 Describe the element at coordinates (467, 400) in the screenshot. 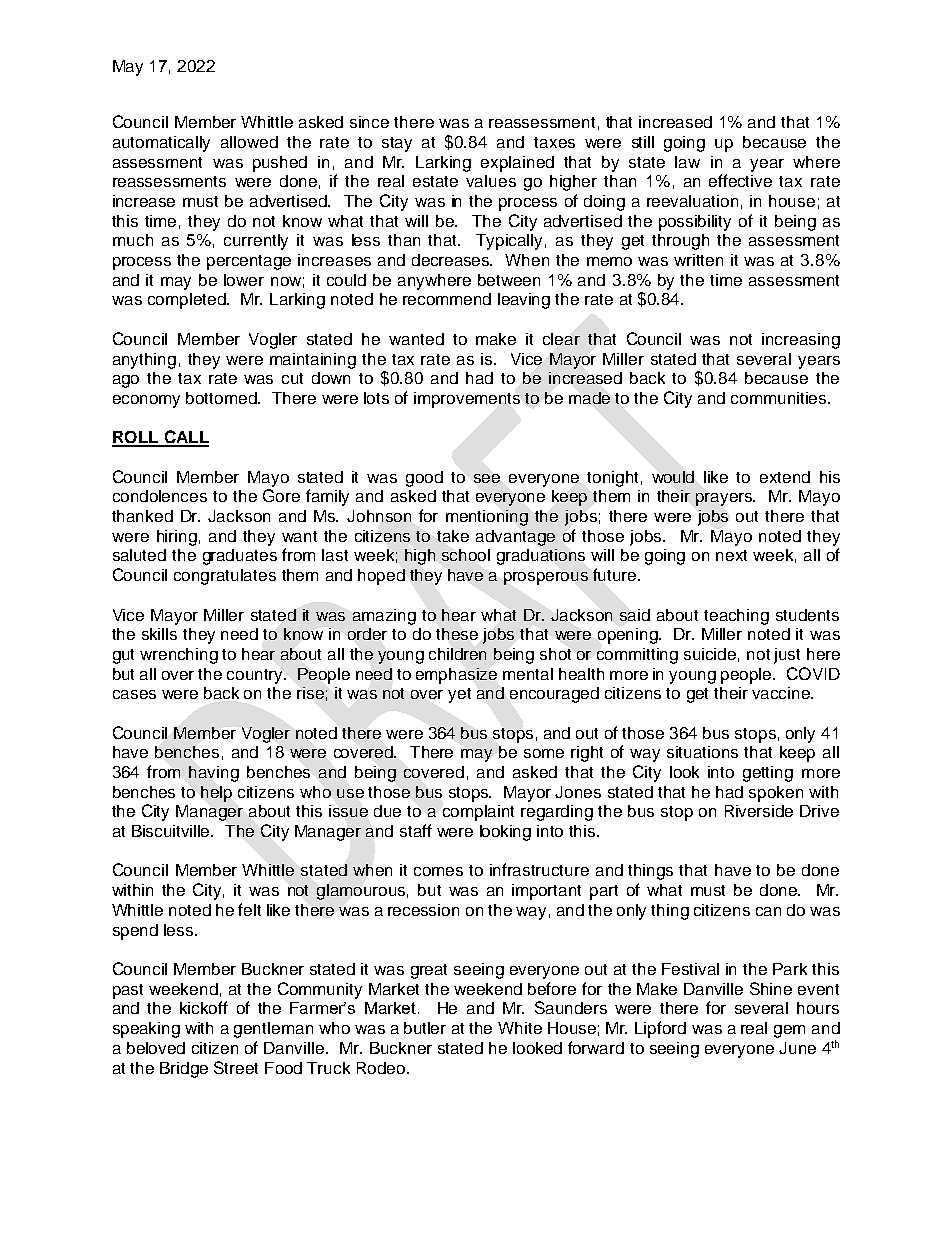

I see `improvements` at that location.
